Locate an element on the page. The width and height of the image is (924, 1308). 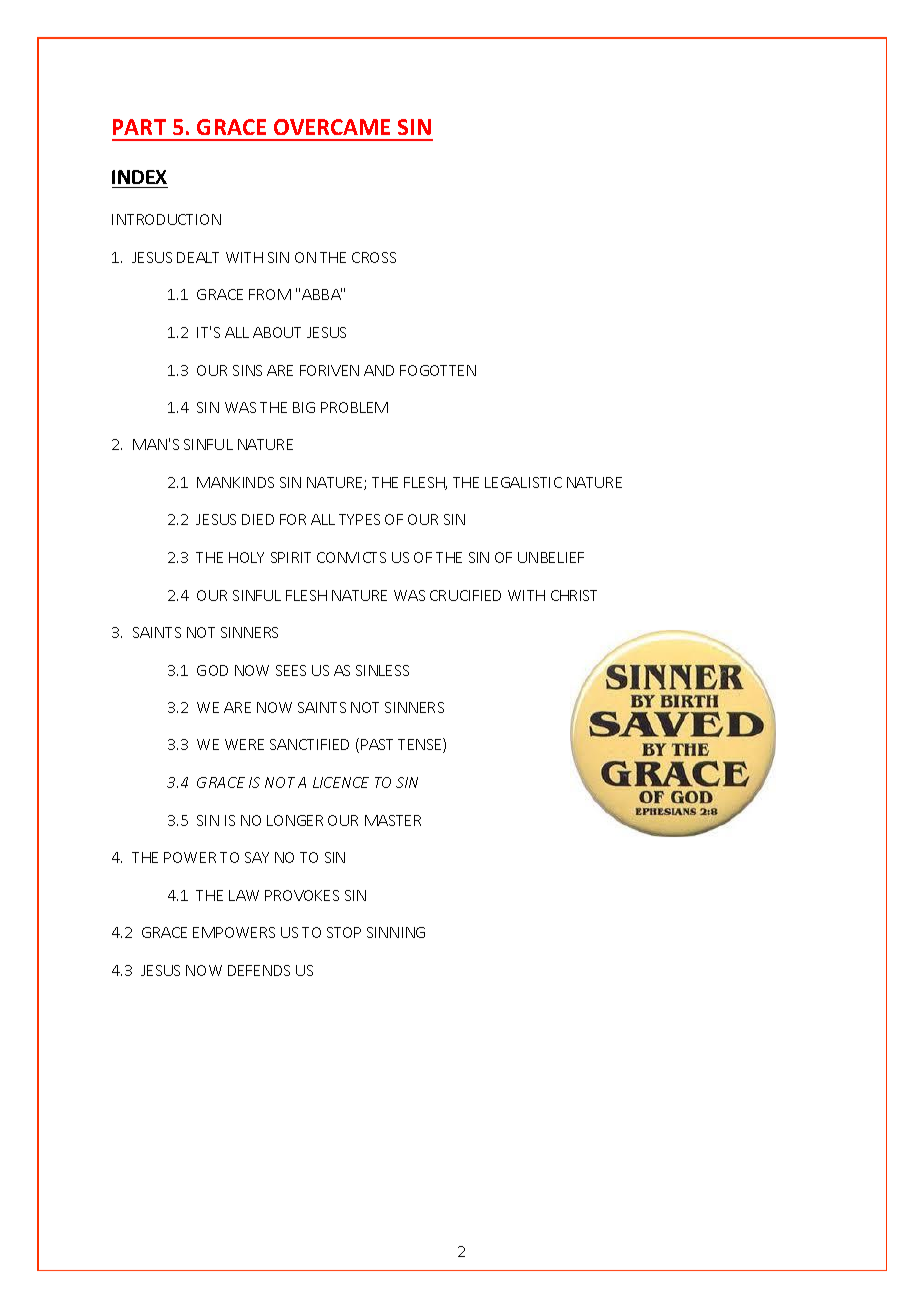
UNBELIEF is located at coordinates (551, 557).
